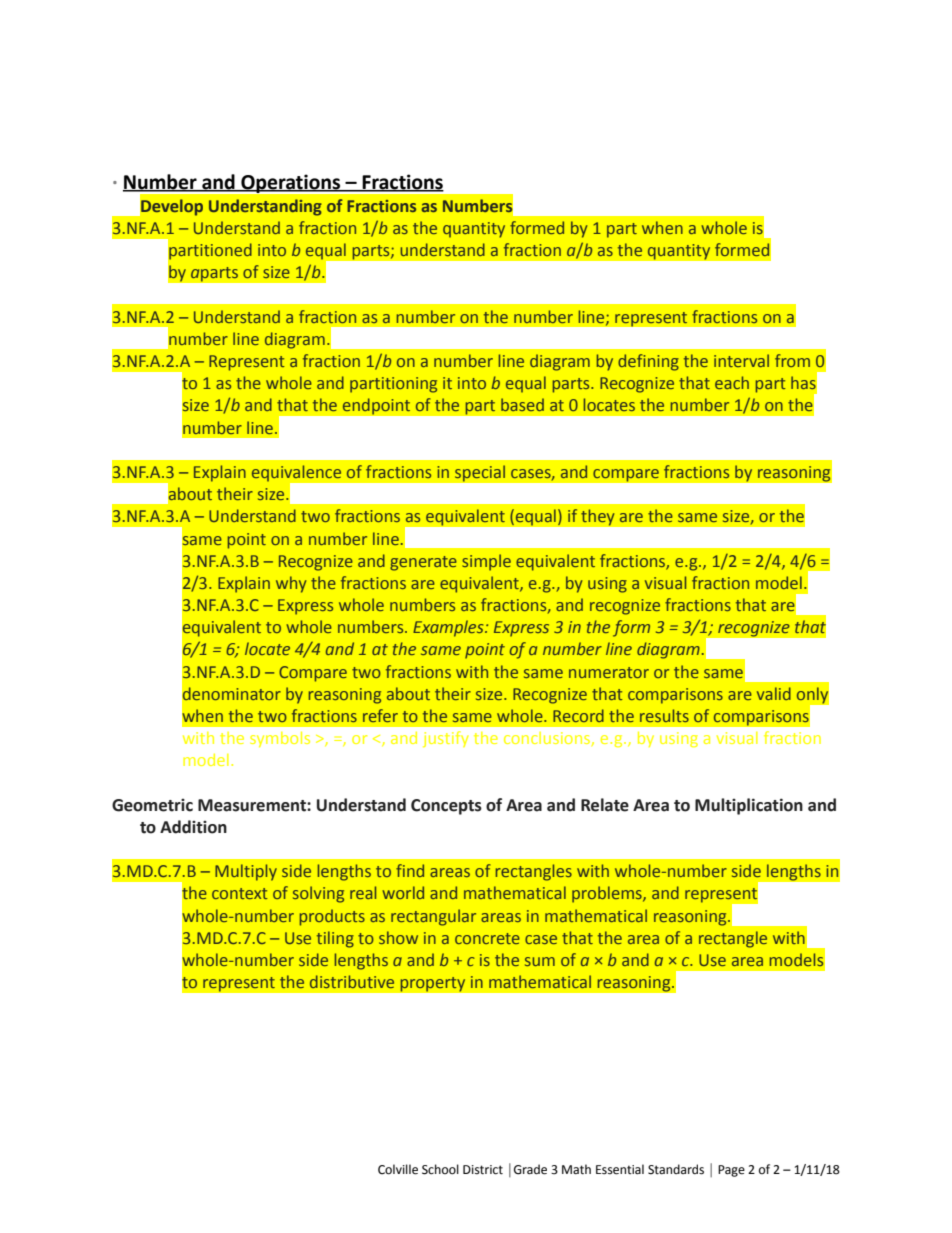 This image has width=952, height=1233. What do you see at coordinates (280, 739) in the image?
I see `symbols` at bounding box center [280, 739].
